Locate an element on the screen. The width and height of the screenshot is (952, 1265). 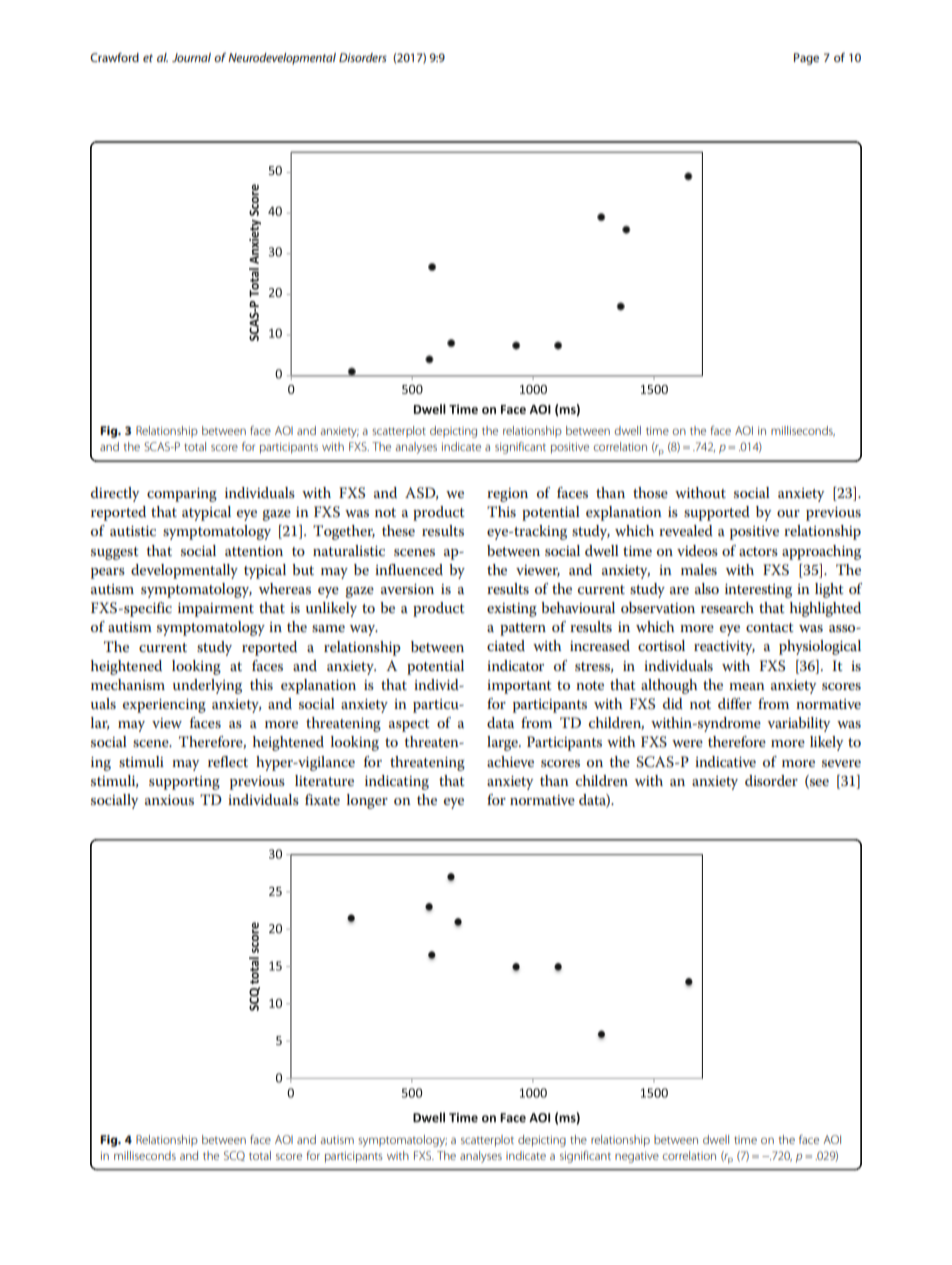
existing is located at coordinates (512, 610).
